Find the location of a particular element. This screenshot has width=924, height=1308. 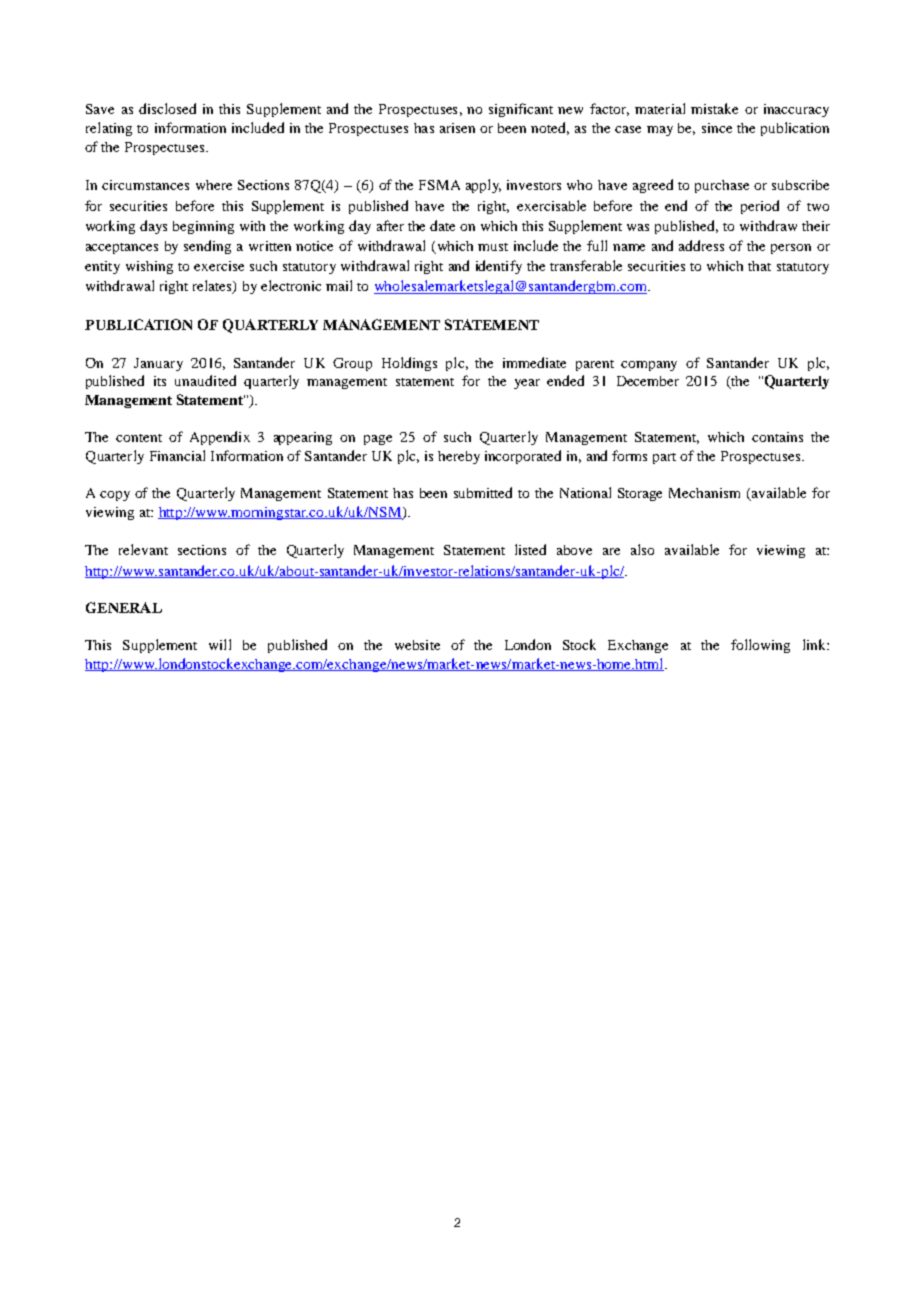

address is located at coordinates (701, 245).
